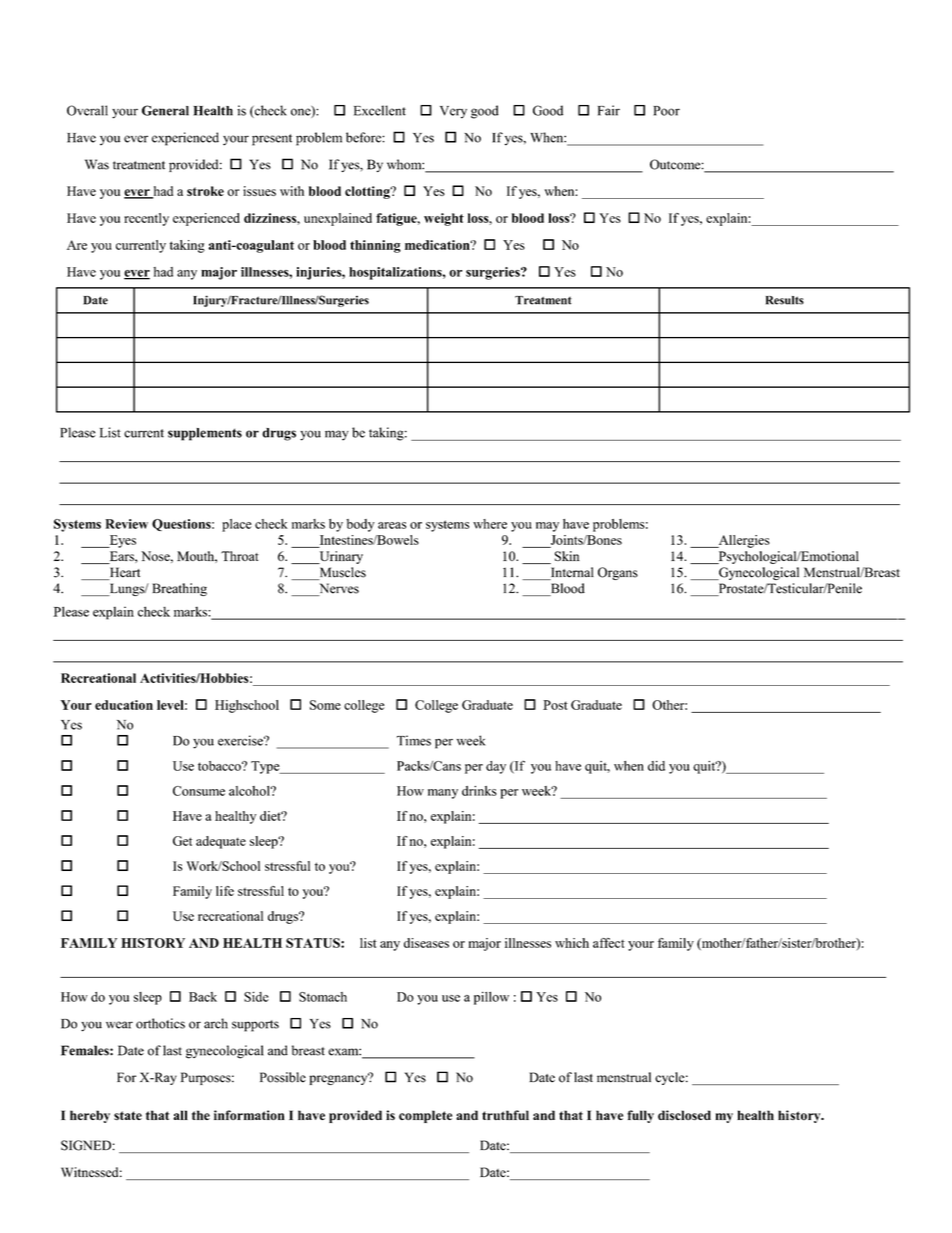 Image resolution: width=952 pixels, height=1233 pixels. What do you see at coordinates (443, 794) in the screenshot?
I see `many` at bounding box center [443, 794].
